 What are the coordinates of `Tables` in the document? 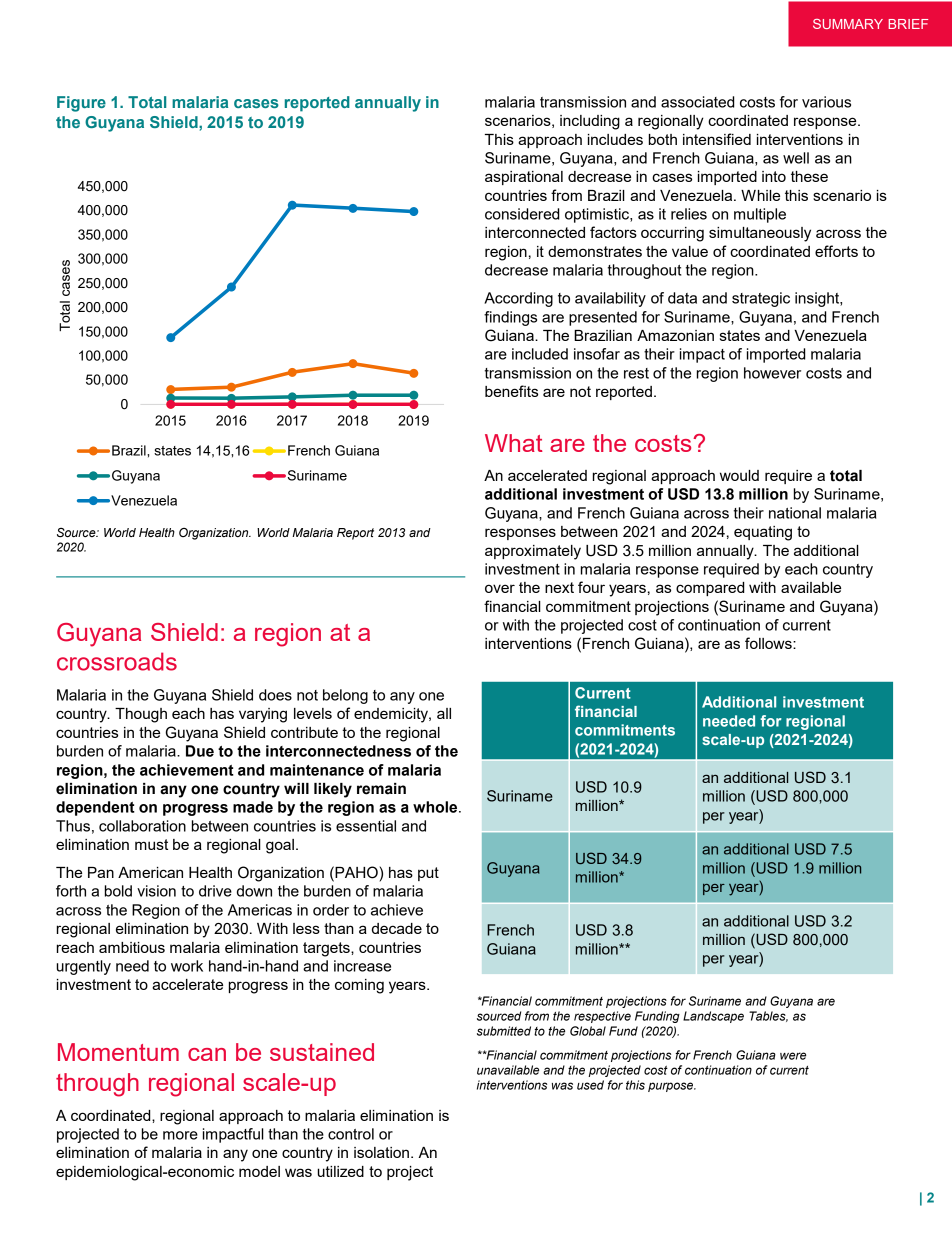 It's located at (768, 1016).
